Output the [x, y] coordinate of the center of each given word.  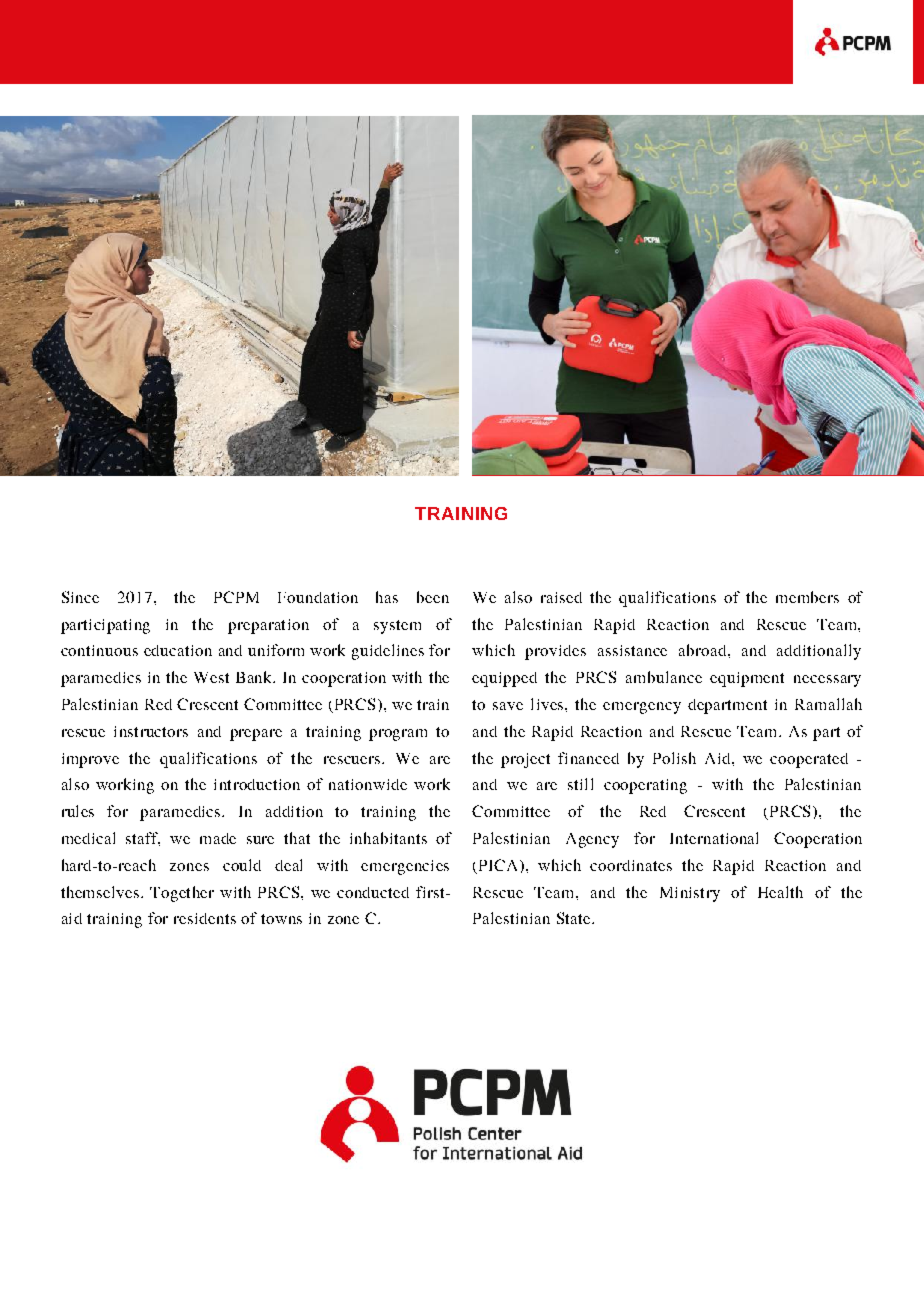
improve [90, 760]
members [807, 597]
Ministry [690, 894]
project [525, 760]
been [433, 597]
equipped [504, 679]
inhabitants [388, 838]
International [714, 838]
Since [80, 597]
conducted [373, 892]
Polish [674, 758]
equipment [747, 679]
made [218, 838]
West [211, 677]
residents [205, 918]
